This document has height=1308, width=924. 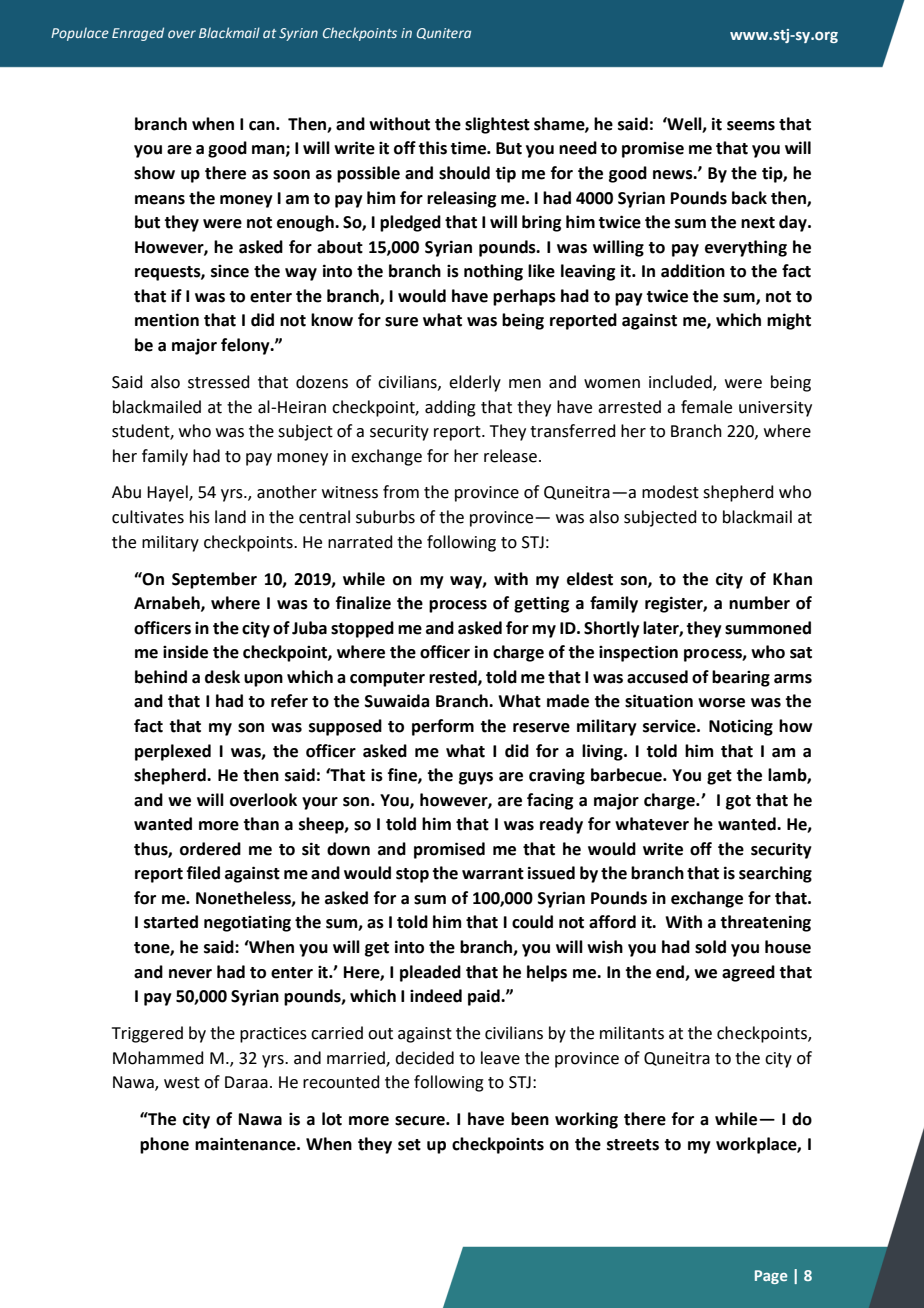 What do you see at coordinates (401, 492) in the document?
I see `from` at bounding box center [401, 492].
